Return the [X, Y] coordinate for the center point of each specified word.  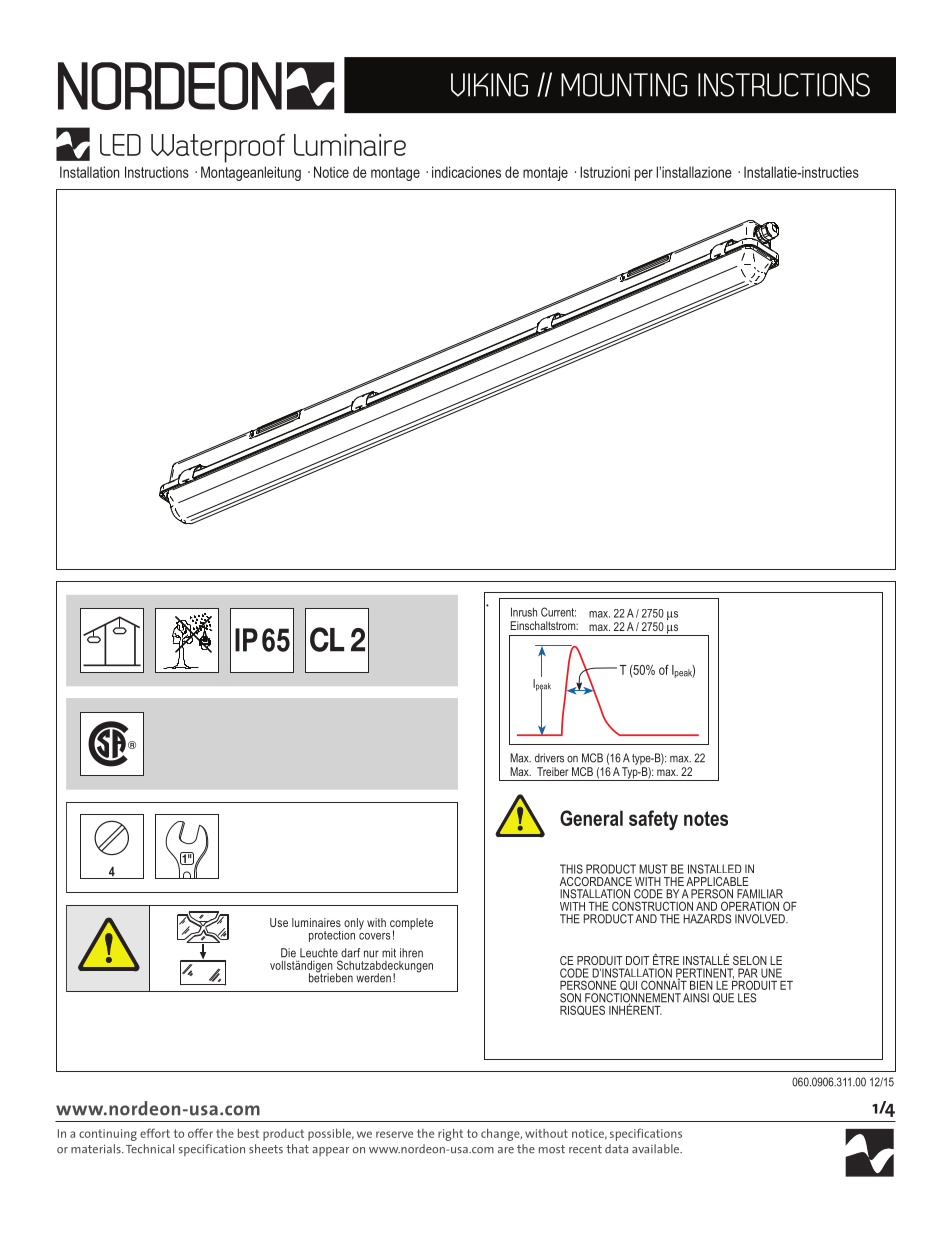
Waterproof [218, 148]
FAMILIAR [760, 894]
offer [200, 1133]
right [450, 1134]
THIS [571, 869]
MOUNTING [624, 85]
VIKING [489, 85]
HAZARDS [707, 919]
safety [653, 820]
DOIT [638, 960]
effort [155, 1133]
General [591, 818]
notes [706, 818]
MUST [653, 869]
